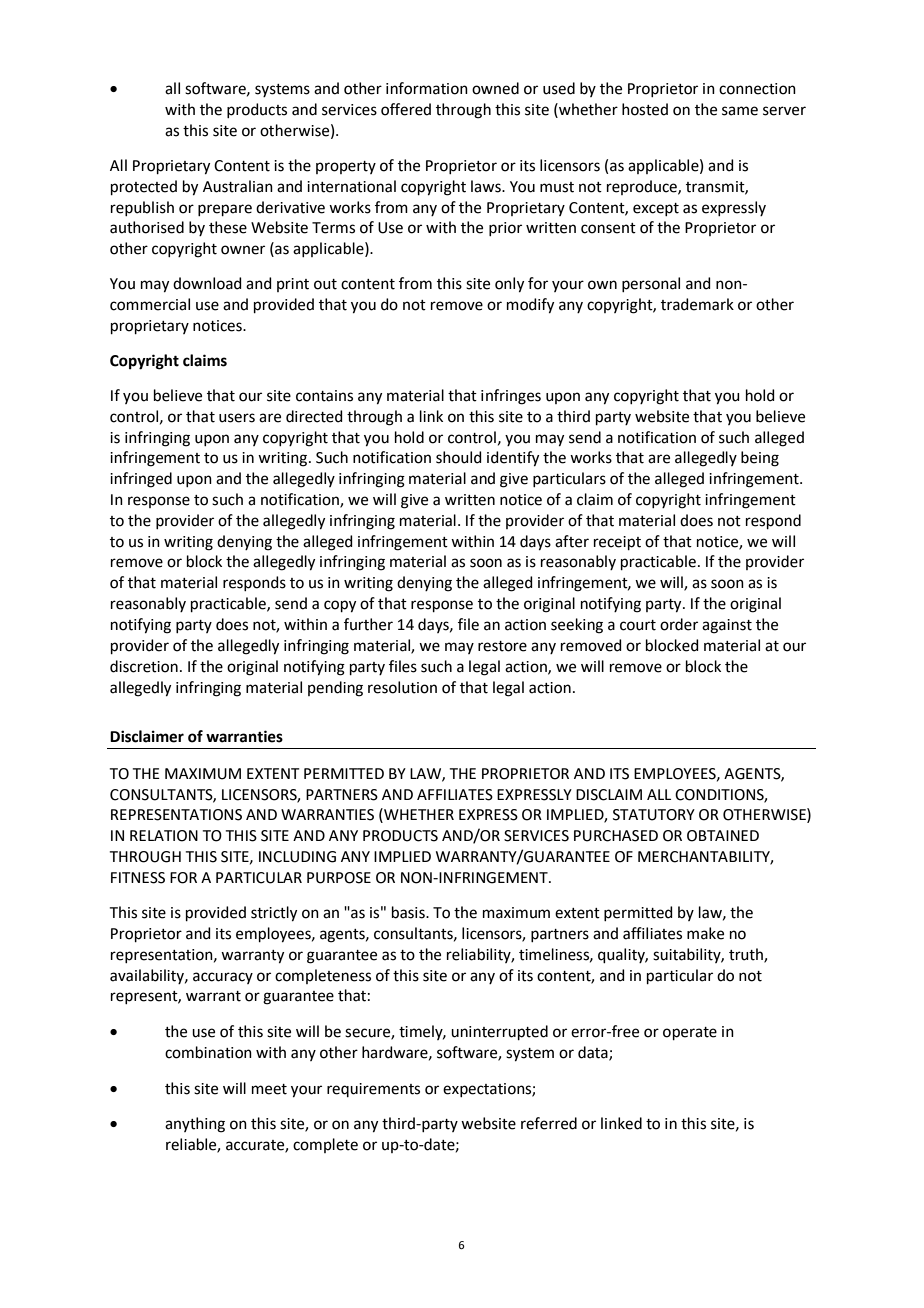  What do you see at coordinates (402, 687) in the screenshot?
I see `resolution` at bounding box center [402, 687].
